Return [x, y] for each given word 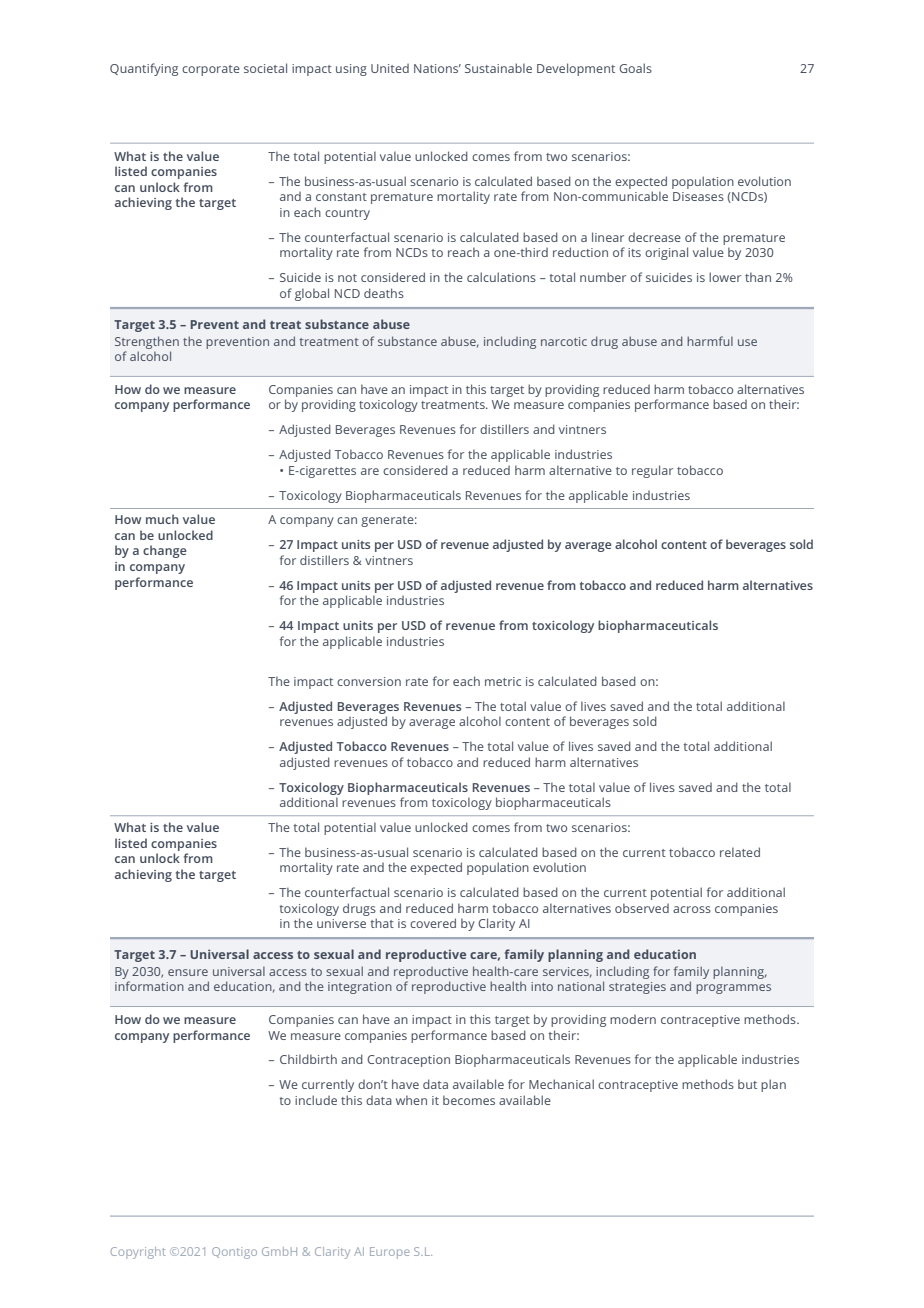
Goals [635, 68]
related [740, 852]
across [692, 909]
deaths [384, 293]
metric [503, 681]
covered [433, 923]
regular [652, 471]
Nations [437, 68]
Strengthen [147, 342]
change [165, 551]
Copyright [138, 1253]
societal [265, 68]
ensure [188, 972]
